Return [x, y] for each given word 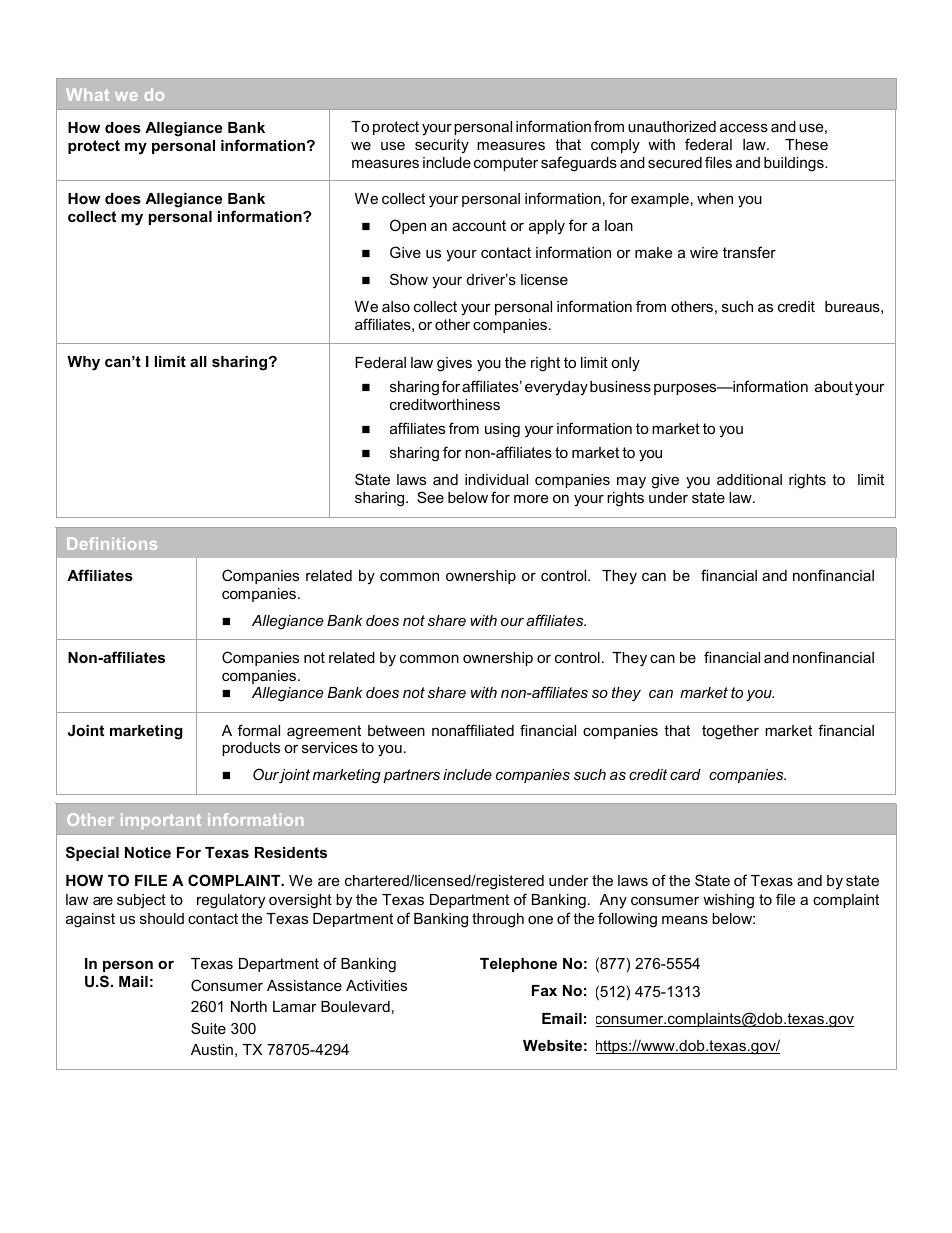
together [730, 732]
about [834, 386]
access [744, 127]
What [87, 94]
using [502, 430]
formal [259, 730]
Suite [208, 1028]
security [442, 146]
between [396, 730]
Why [83, 363]
